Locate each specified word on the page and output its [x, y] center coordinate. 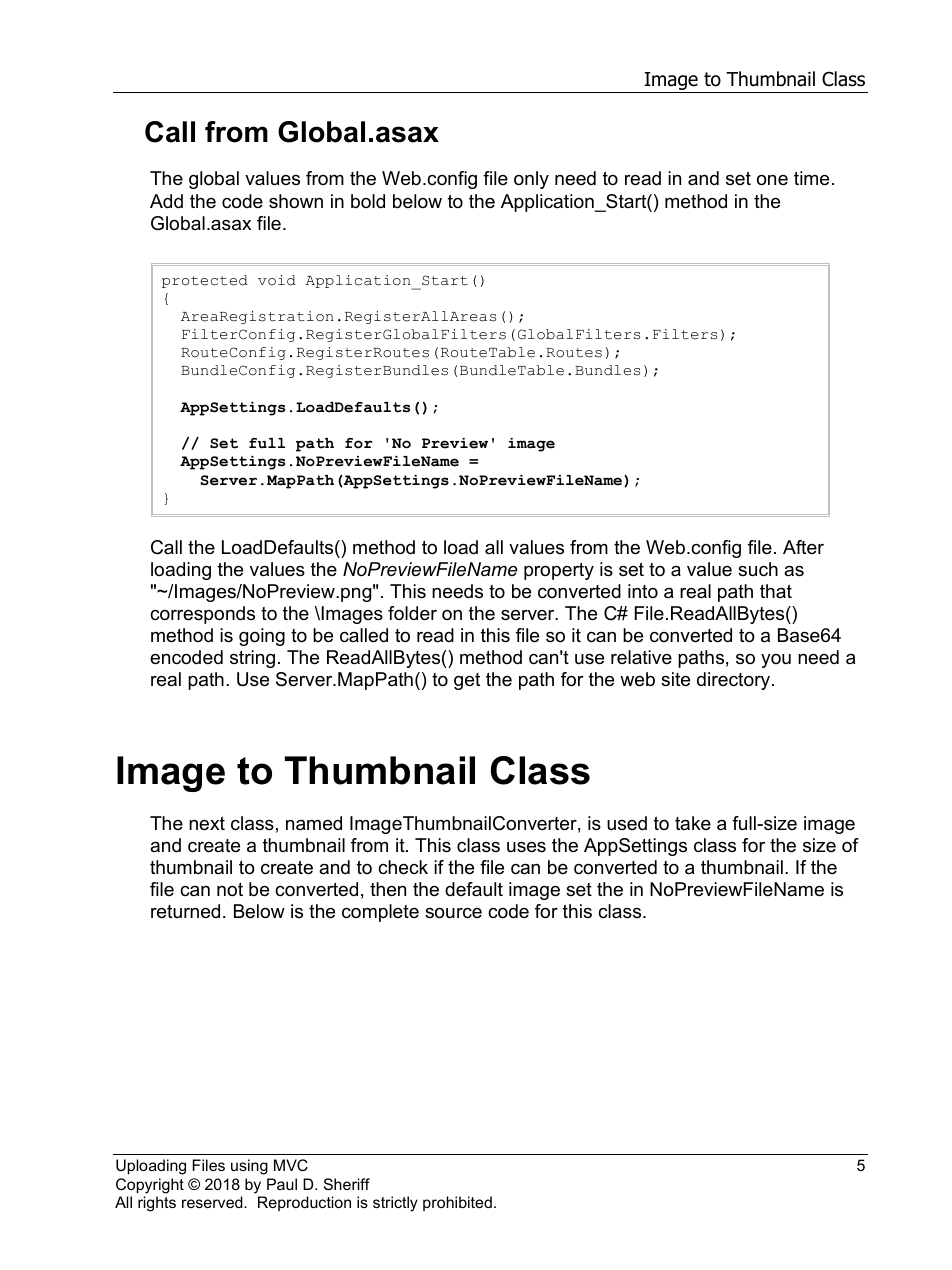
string [252, 659]
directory [735, 681]
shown [296, 201]
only [531, 180]
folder [412, 613]
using [249, 1167]
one [772, 180]
